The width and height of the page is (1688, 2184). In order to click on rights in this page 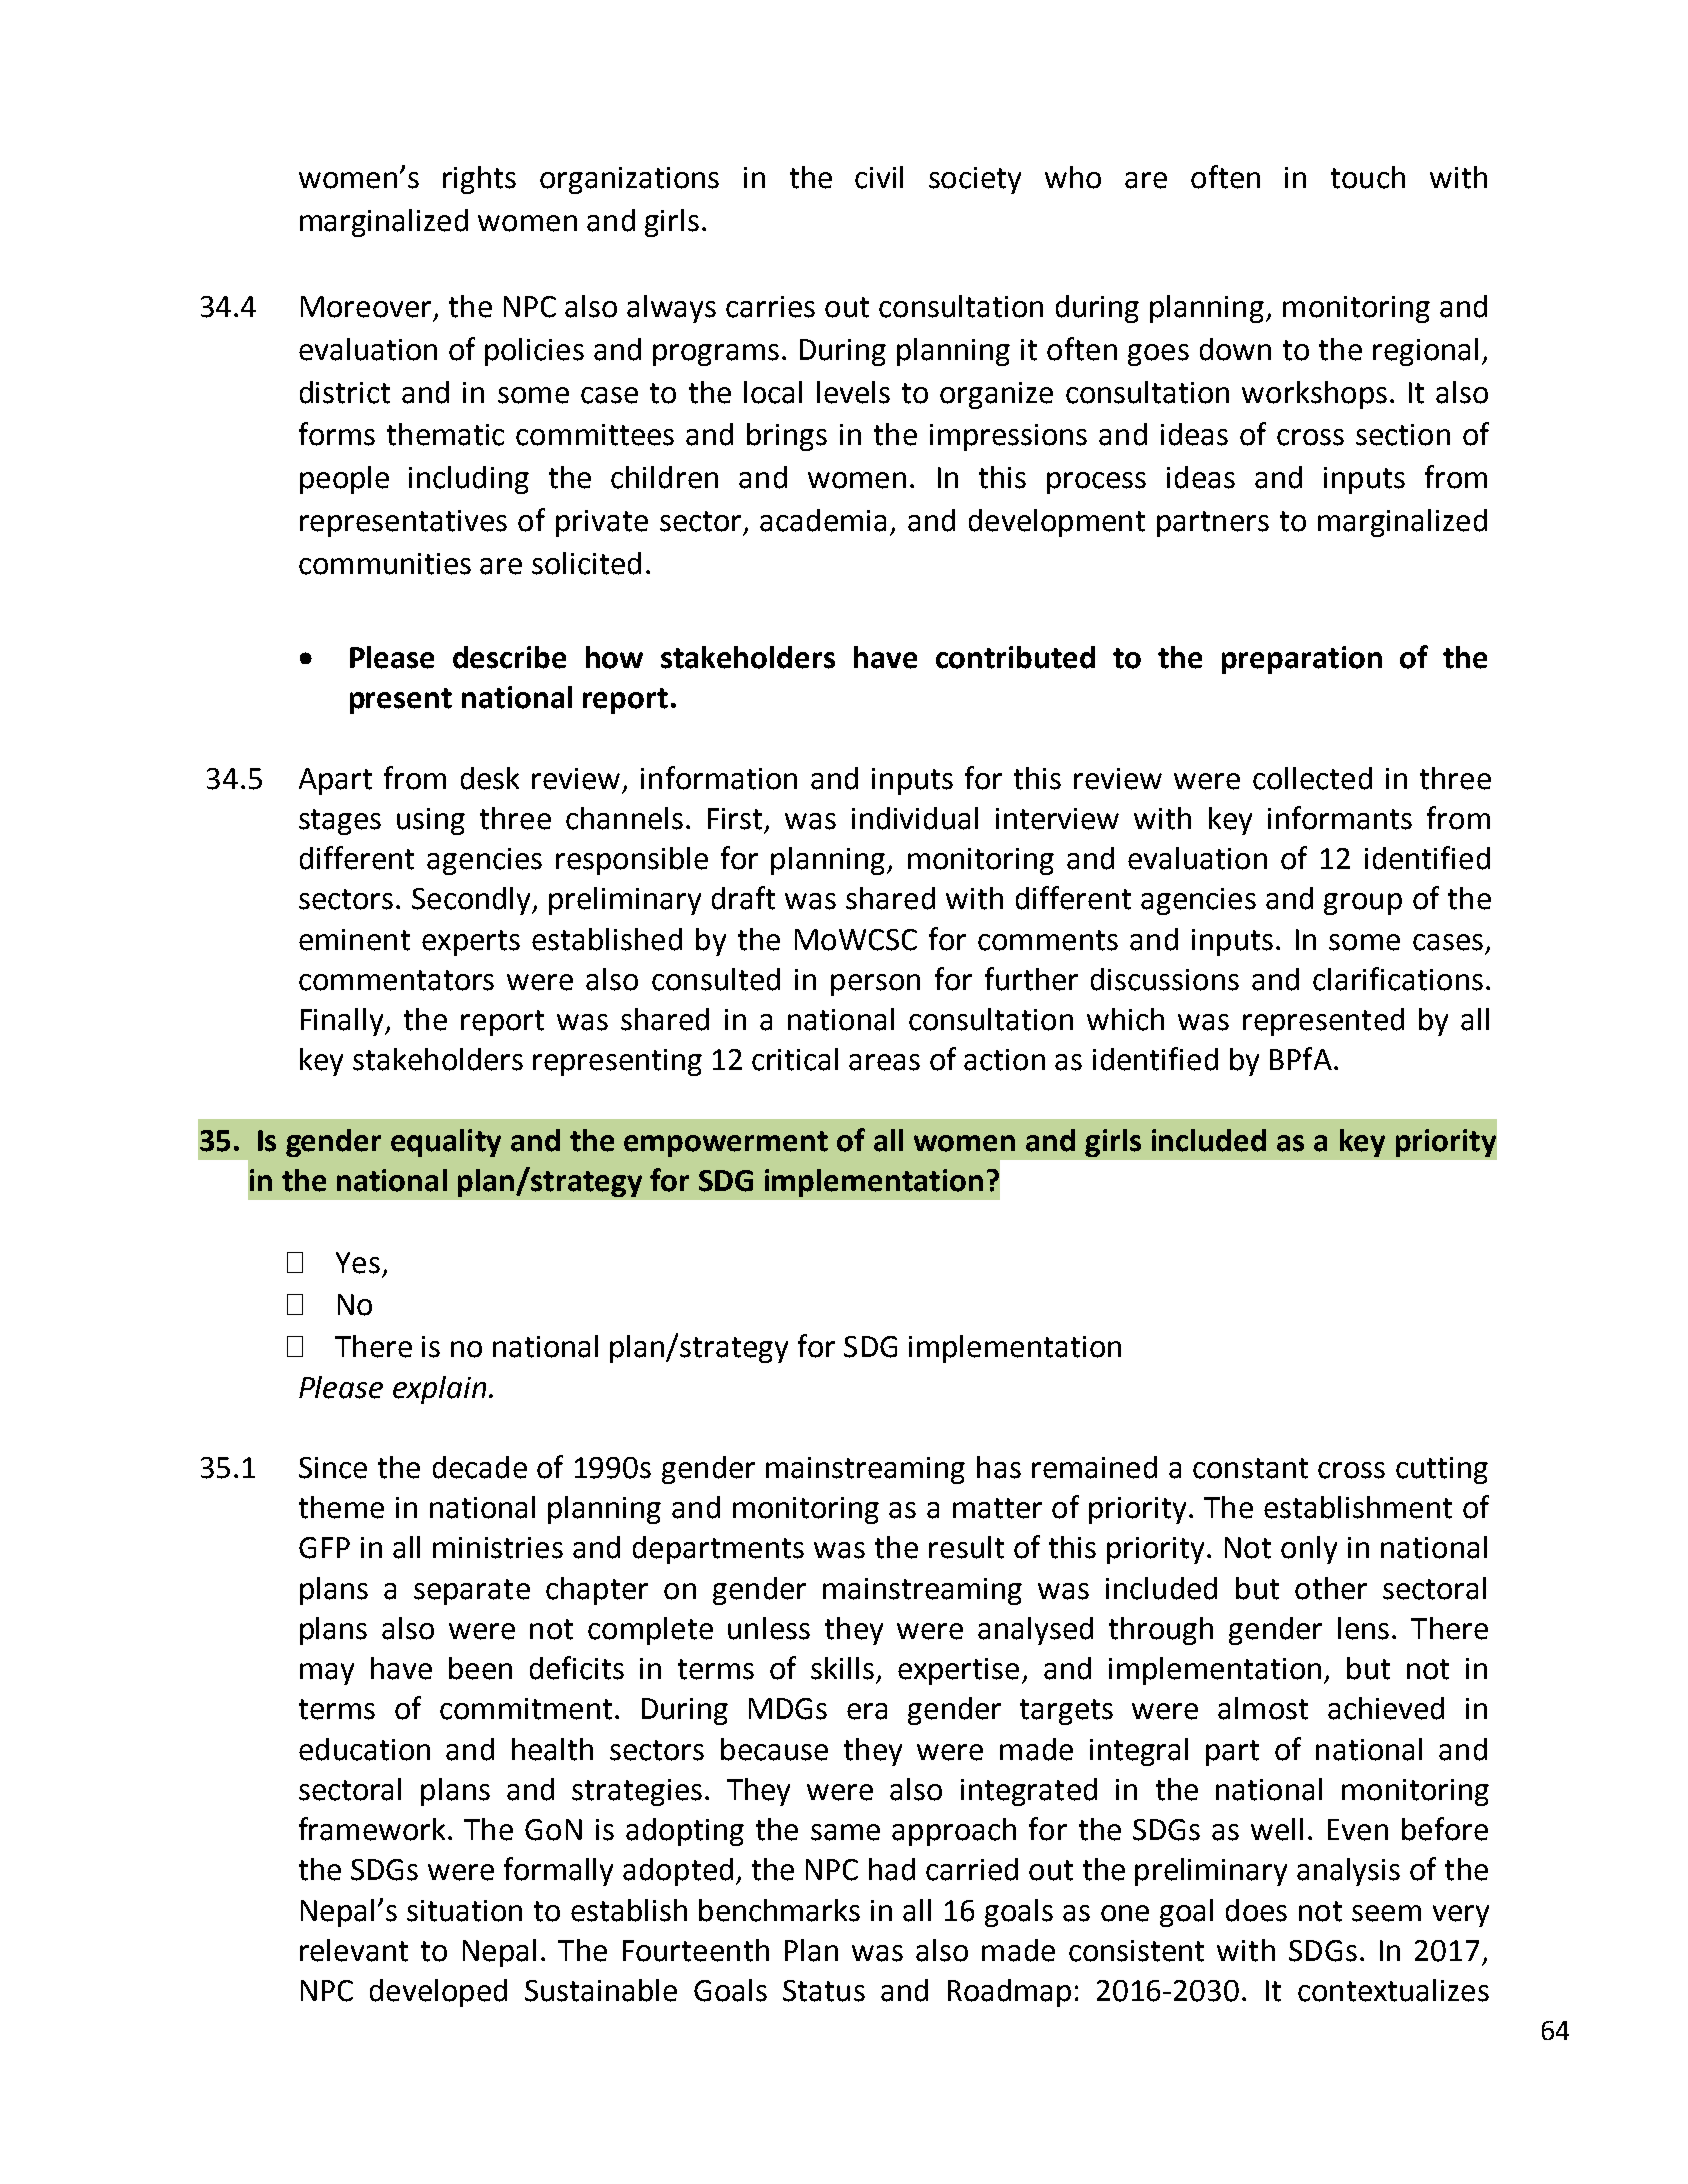, I will do `click(479, 180)`.
